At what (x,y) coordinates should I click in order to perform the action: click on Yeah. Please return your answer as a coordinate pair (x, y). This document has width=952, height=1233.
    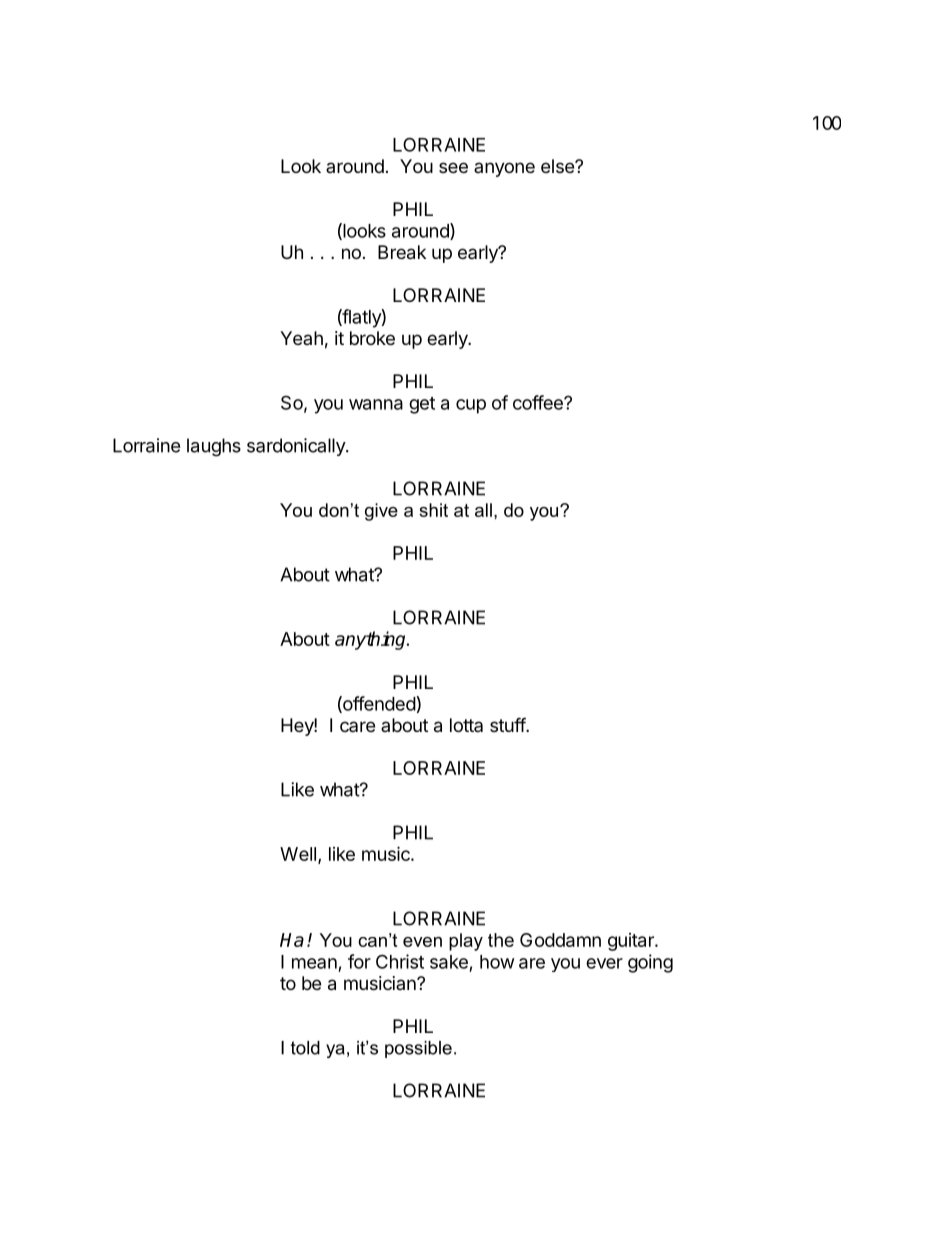
    Looking at the image, I should click on (301, 338).
